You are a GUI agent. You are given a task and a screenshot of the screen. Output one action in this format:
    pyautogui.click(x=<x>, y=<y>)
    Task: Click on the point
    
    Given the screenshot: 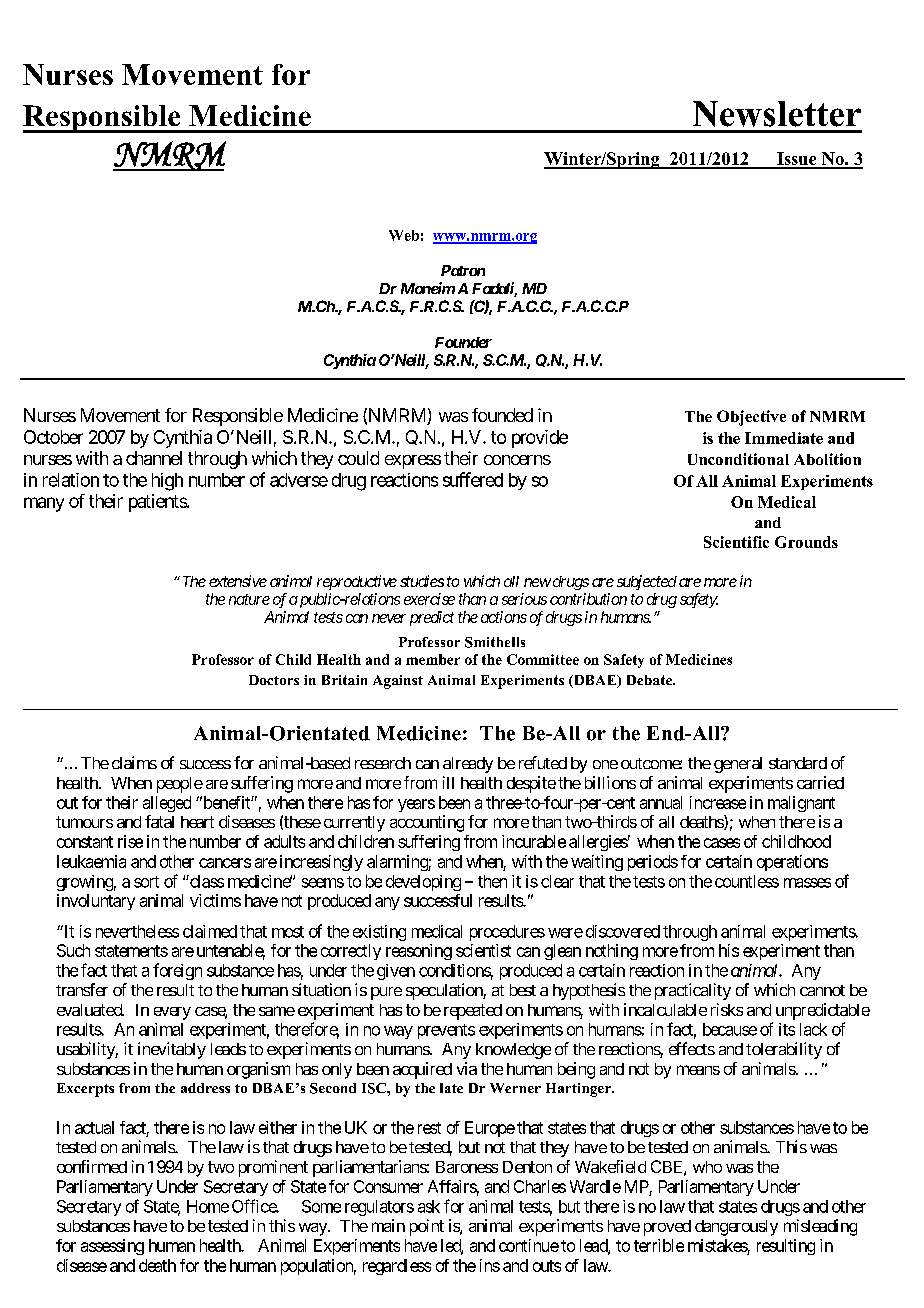 What is the action you would take?
    pyautogui.click(x=427, y=1227)
